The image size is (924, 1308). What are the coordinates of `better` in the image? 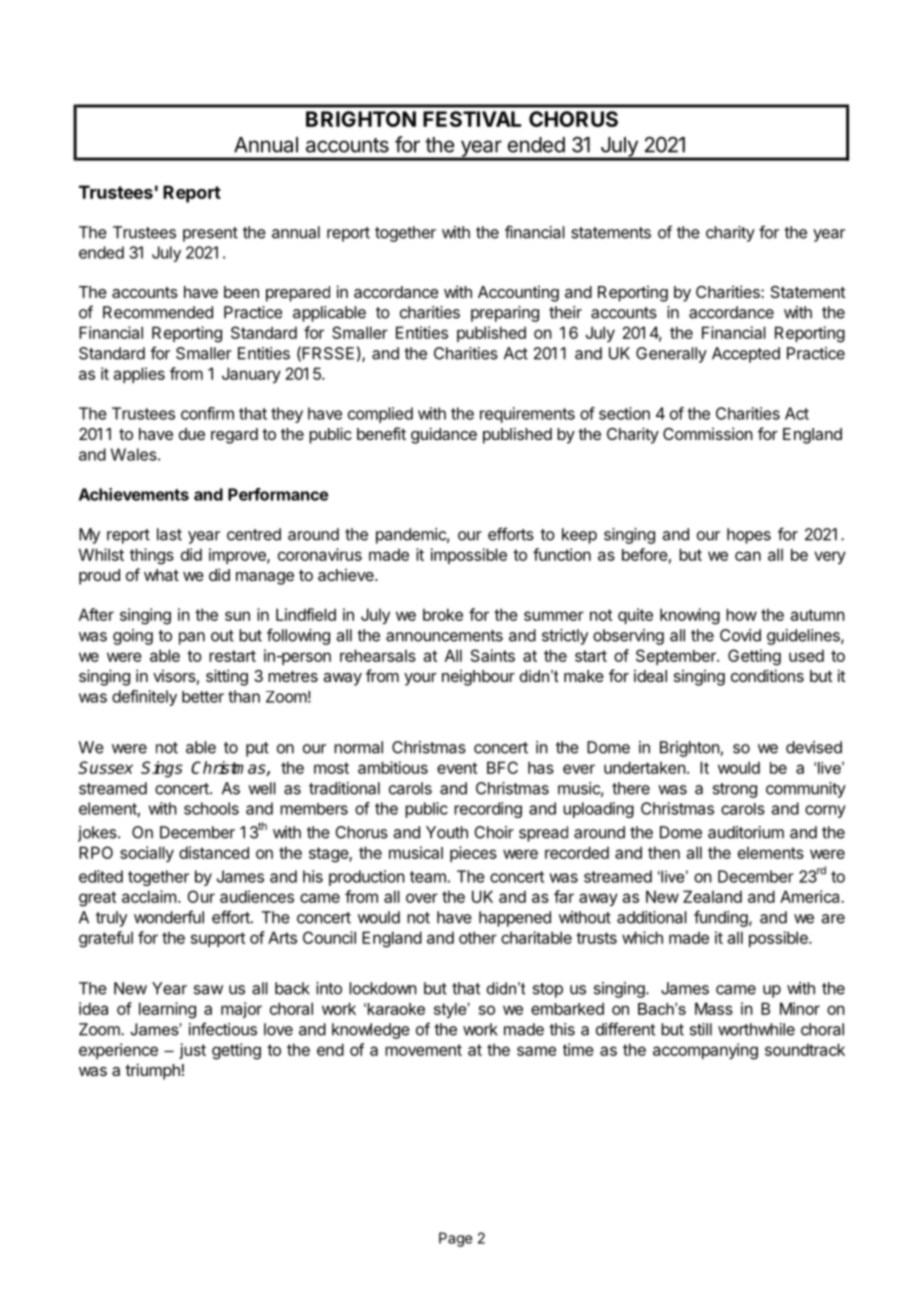 It's located at (203, 697).
